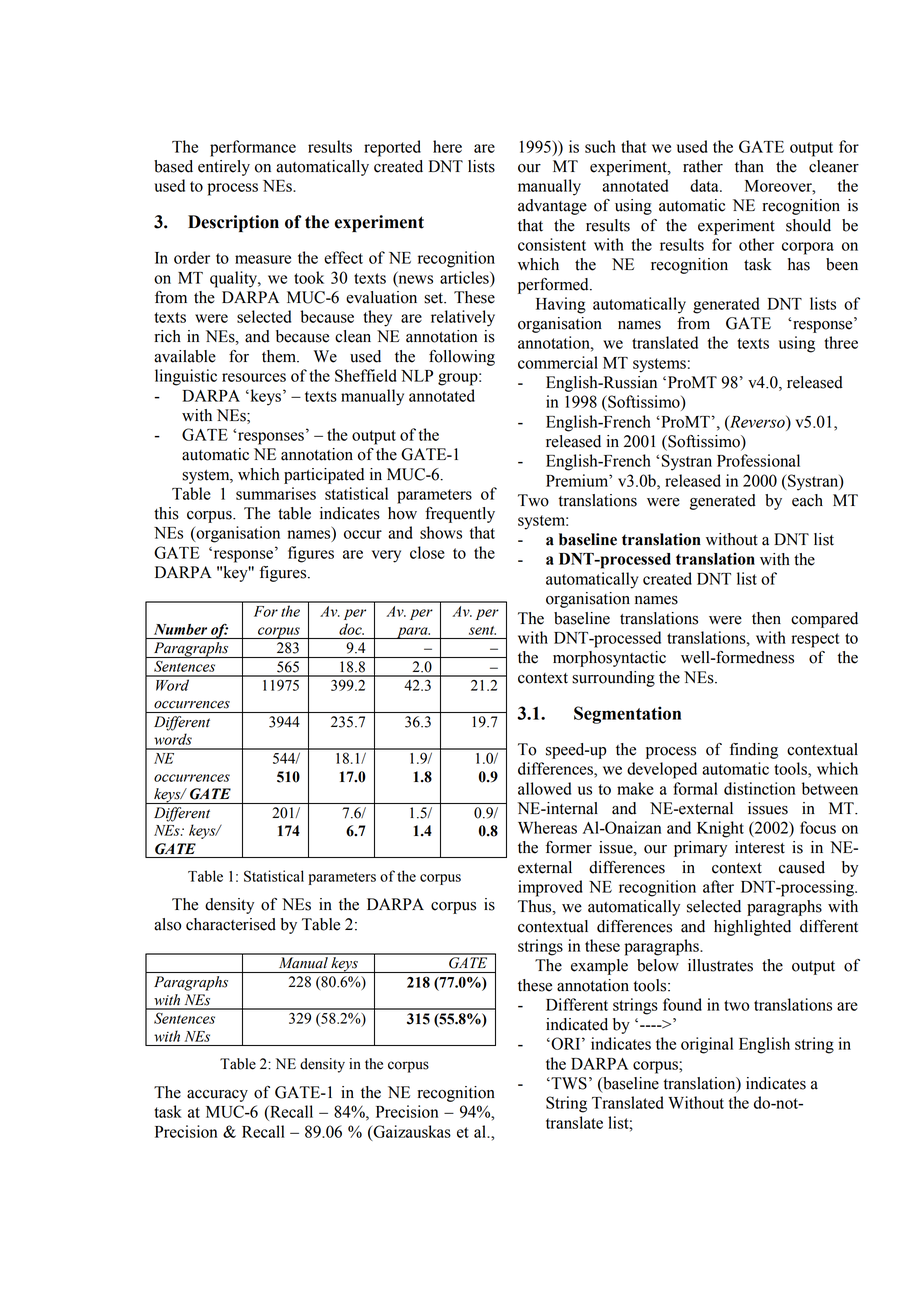 This screenshot has width=924, height=1308. What do you see at coordinates (224, 168) in the screenshot?
I see `entirely` at bounding box center [224, 168].
